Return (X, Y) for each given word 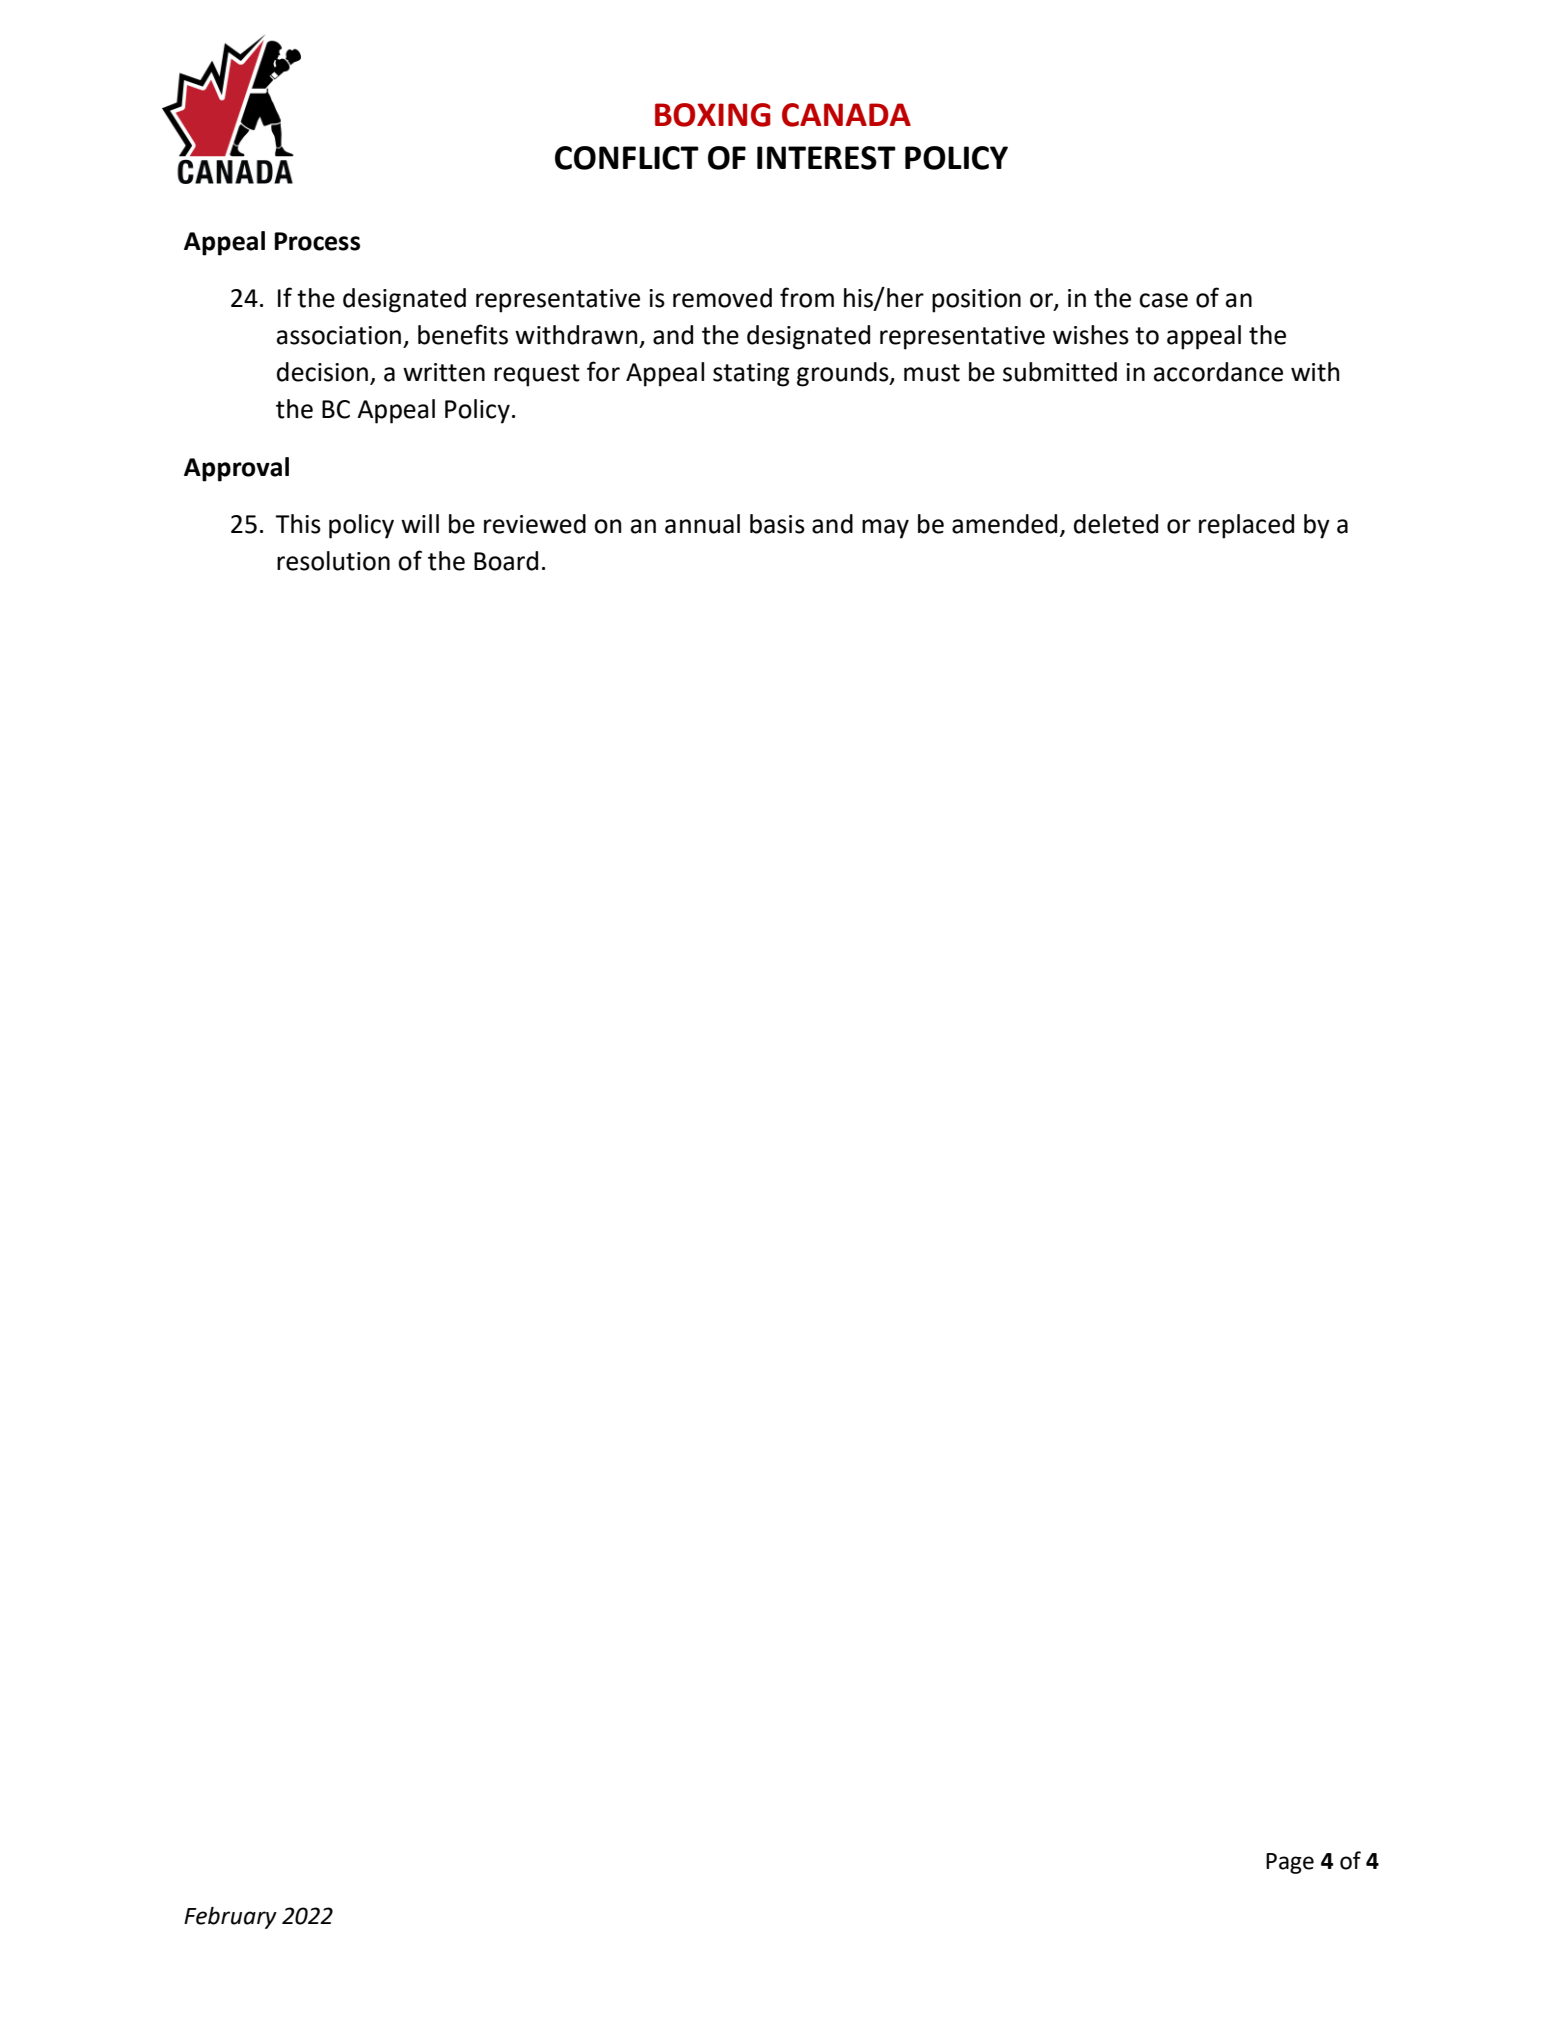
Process (317, 241)
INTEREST (826, 158)
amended (1004, 524)
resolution (333, 561)
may (885, 529)
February (230, 1918)
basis (777, 524)
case (1163, 300)
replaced (1246, 526)
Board (506, 561)
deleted (1116, 524)
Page (1290, 1863)
